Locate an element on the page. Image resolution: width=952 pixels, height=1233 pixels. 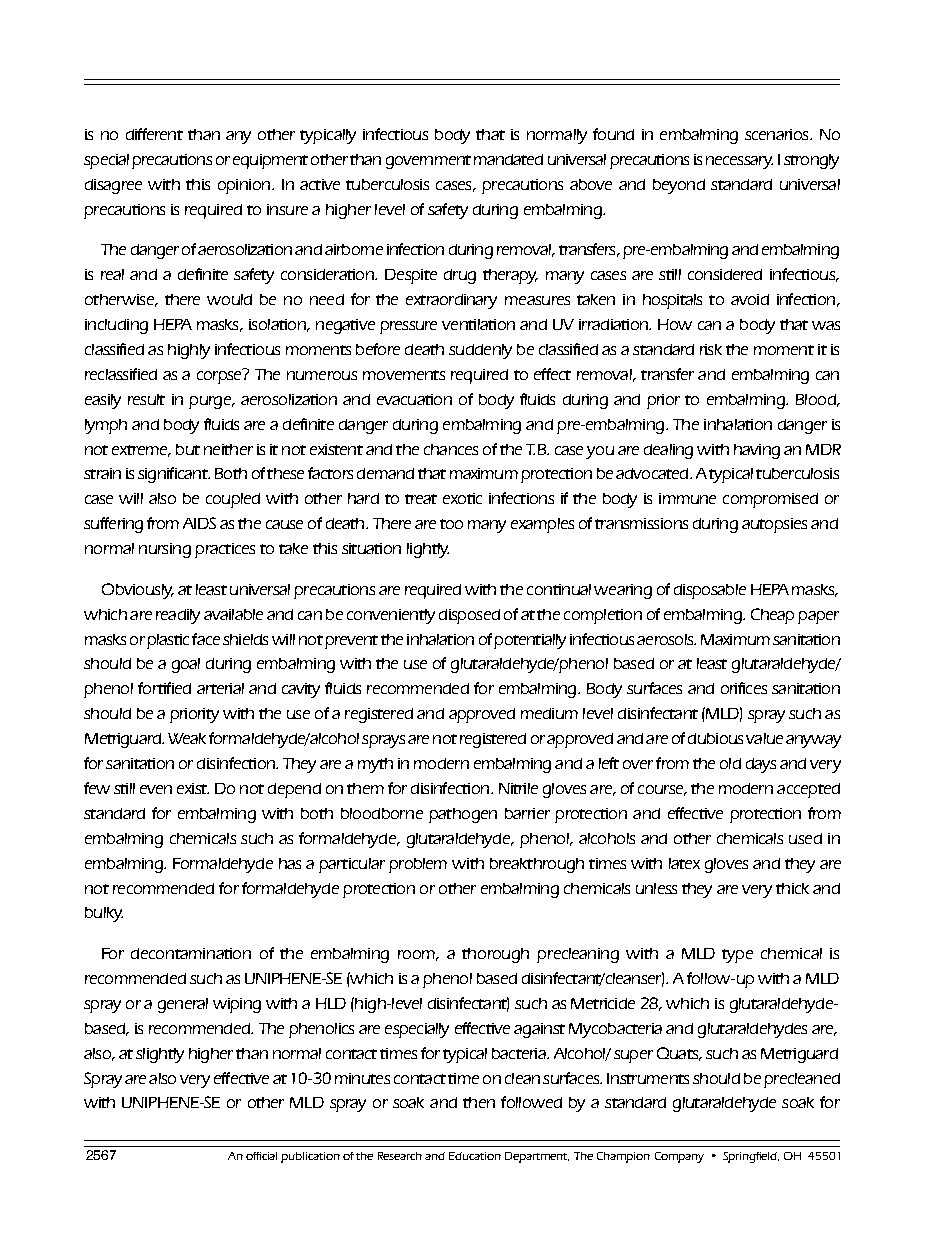
then is located at coordinates (479, 1102).
